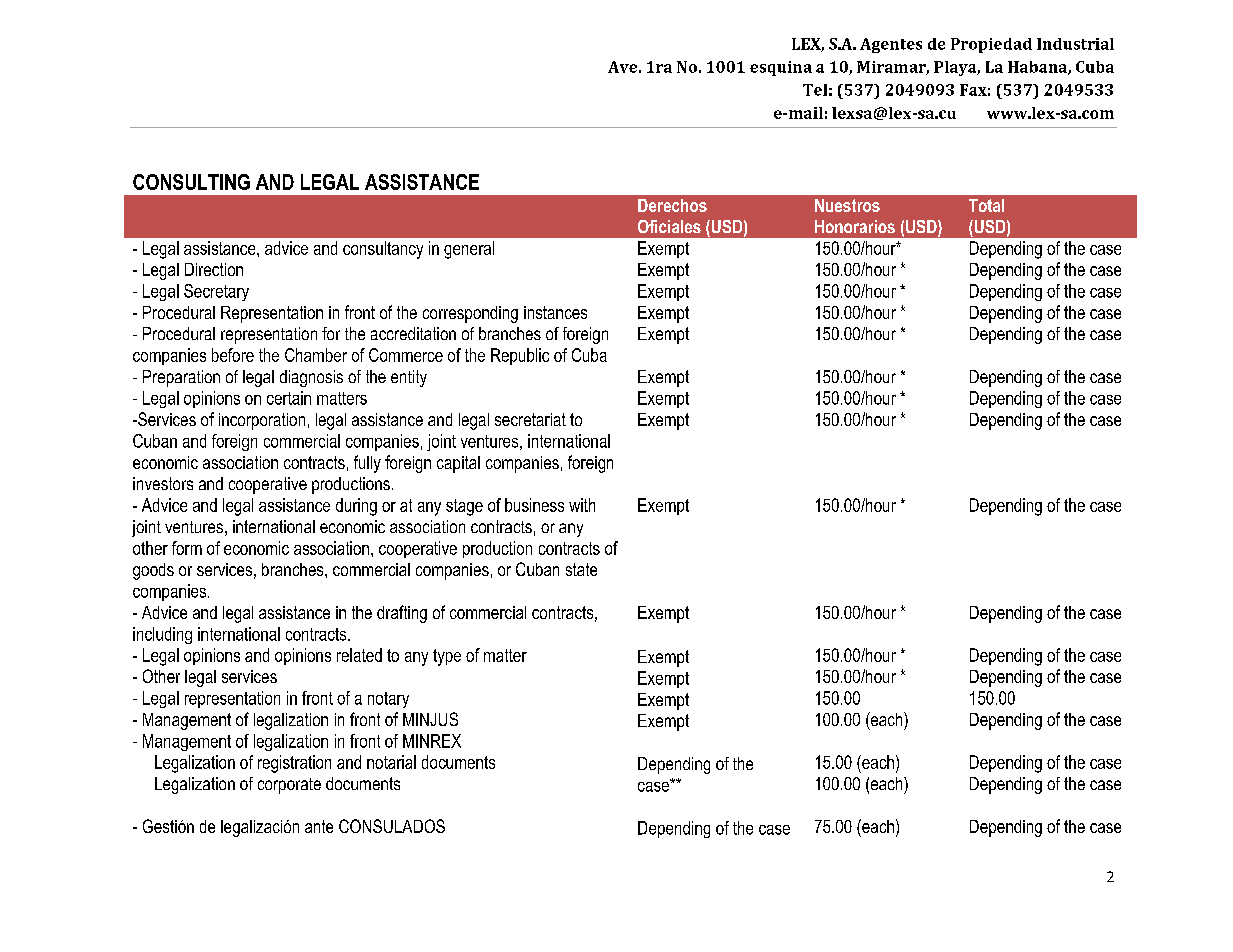 The width and height of the screenshot is (1233, 952). Describe the element at coordinates (289, 786) in the screenshot. I see `corporate` at that location.
